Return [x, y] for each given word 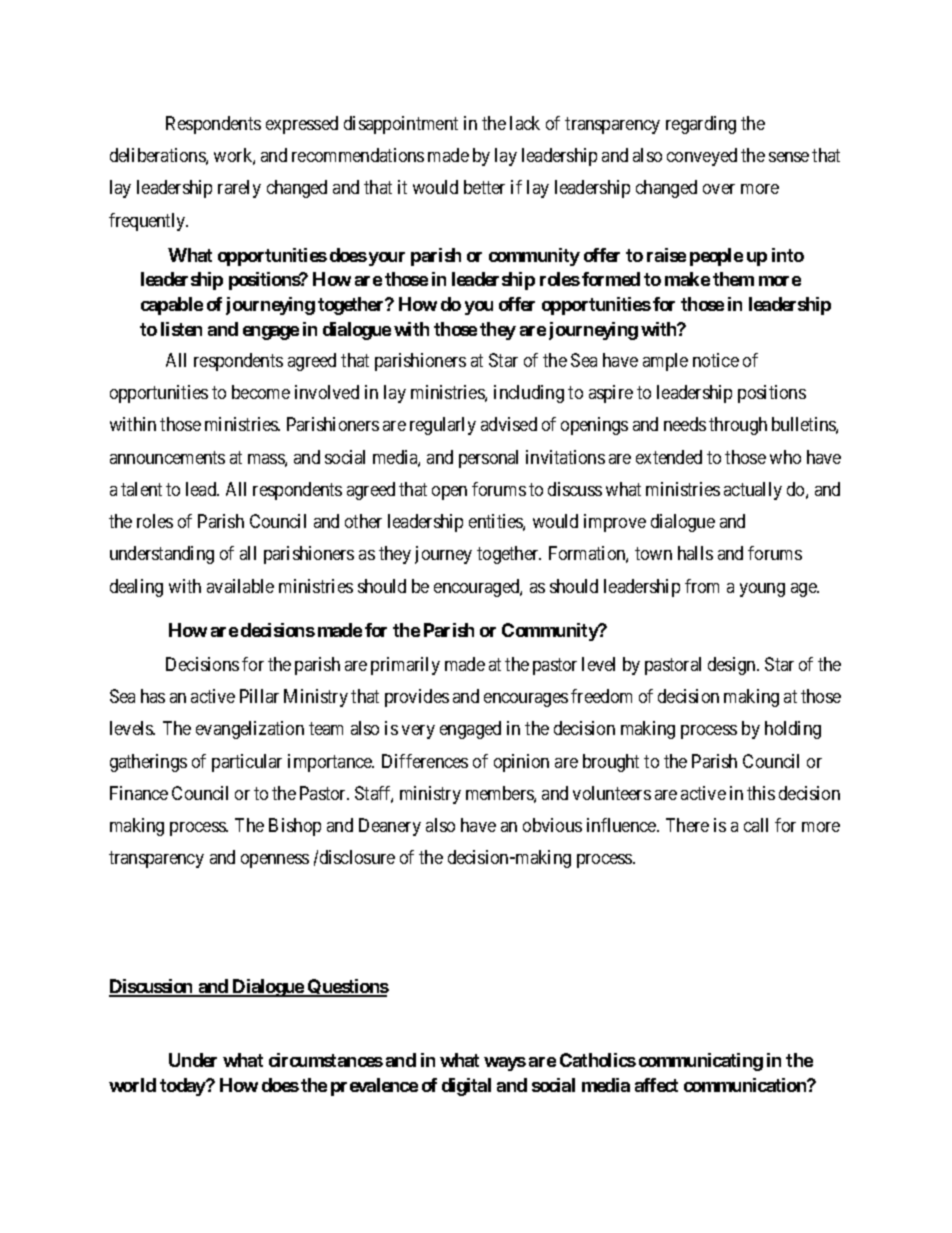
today [183, 1087]
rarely [239, 189]
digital [466, 1087]
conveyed [702, 157]
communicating [701, 1062]
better [484, 187]
